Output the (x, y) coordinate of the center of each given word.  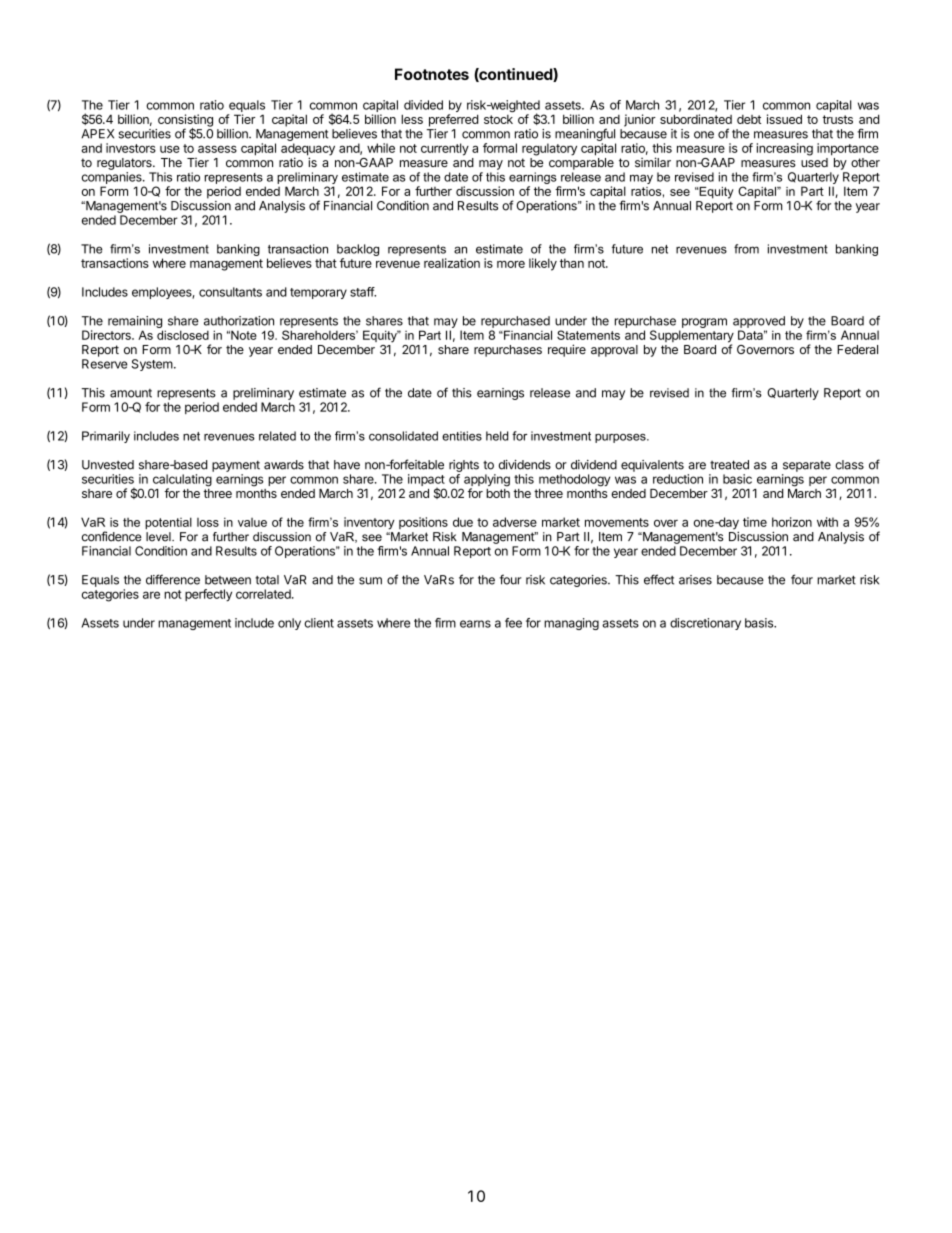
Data (752, 335)
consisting (185, 121)
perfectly (208, 595)
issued (784, 119)
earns (475, 624)
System (152, 365)
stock (498, 119)
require (567, 350)
